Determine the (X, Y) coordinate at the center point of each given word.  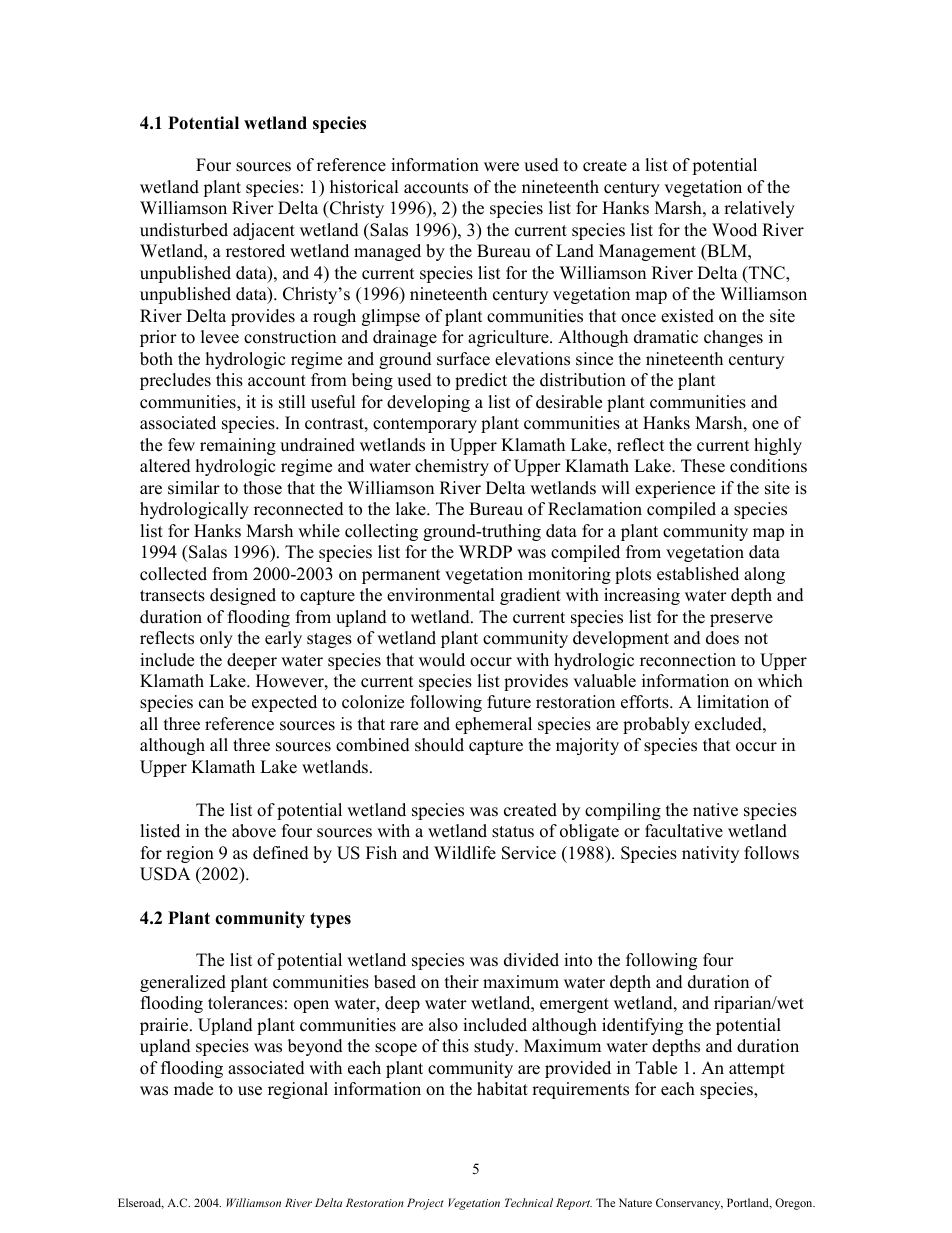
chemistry (452, 467)
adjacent (264, 231)
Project (425, 1204)
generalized (183, 983)
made (193, 1089)
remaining (238, 446)
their (462, 982)
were (501, 167)
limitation (733, 702)
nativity (710, 854)
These (703, 466)
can (211, 704)
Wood (734, 230)
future (509, 702)
